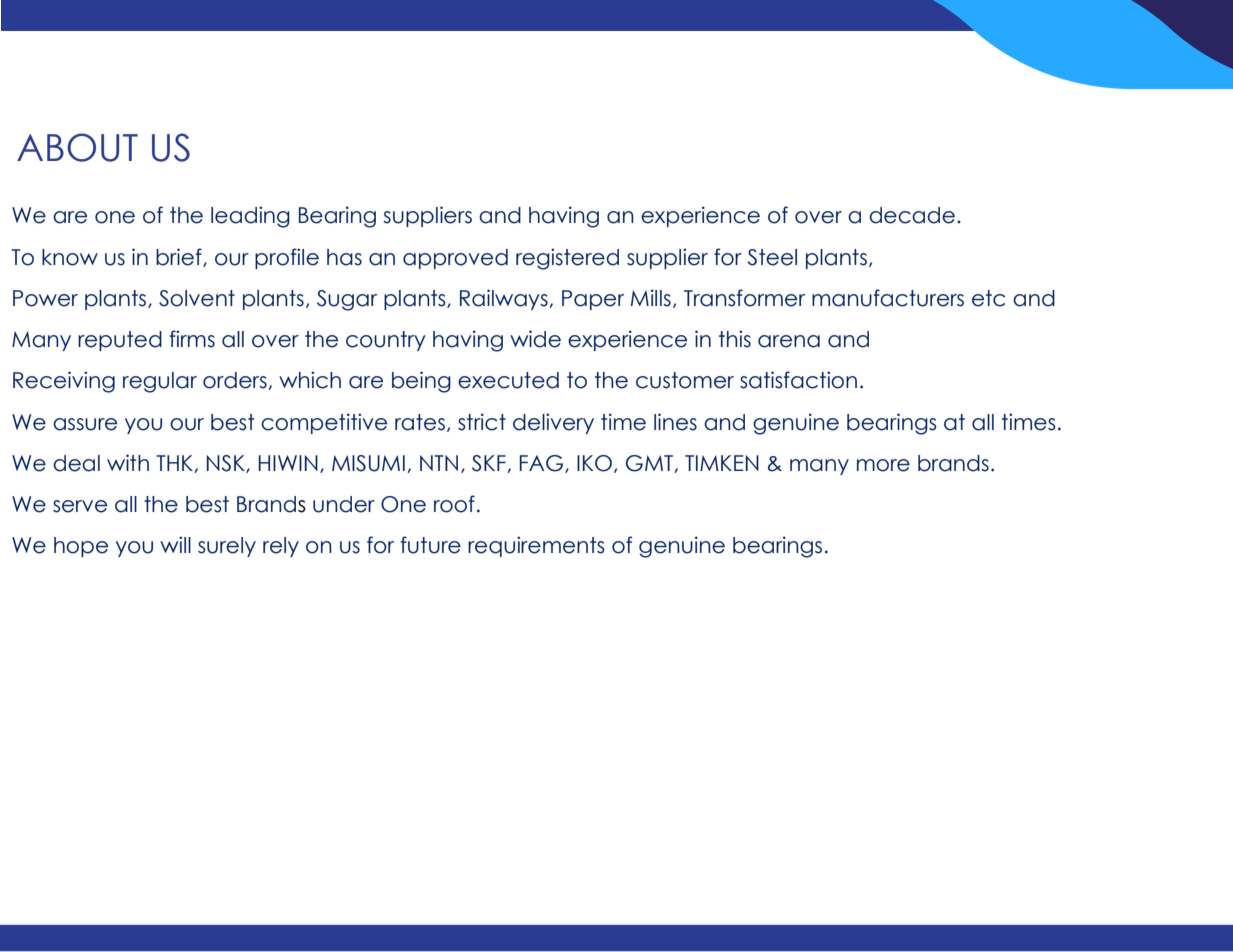 Image resolution: width=1233 pixels, height=952 pixels. Describe the element at coordinates (250, 217) in the screenshot. I see `leading` at that location.
